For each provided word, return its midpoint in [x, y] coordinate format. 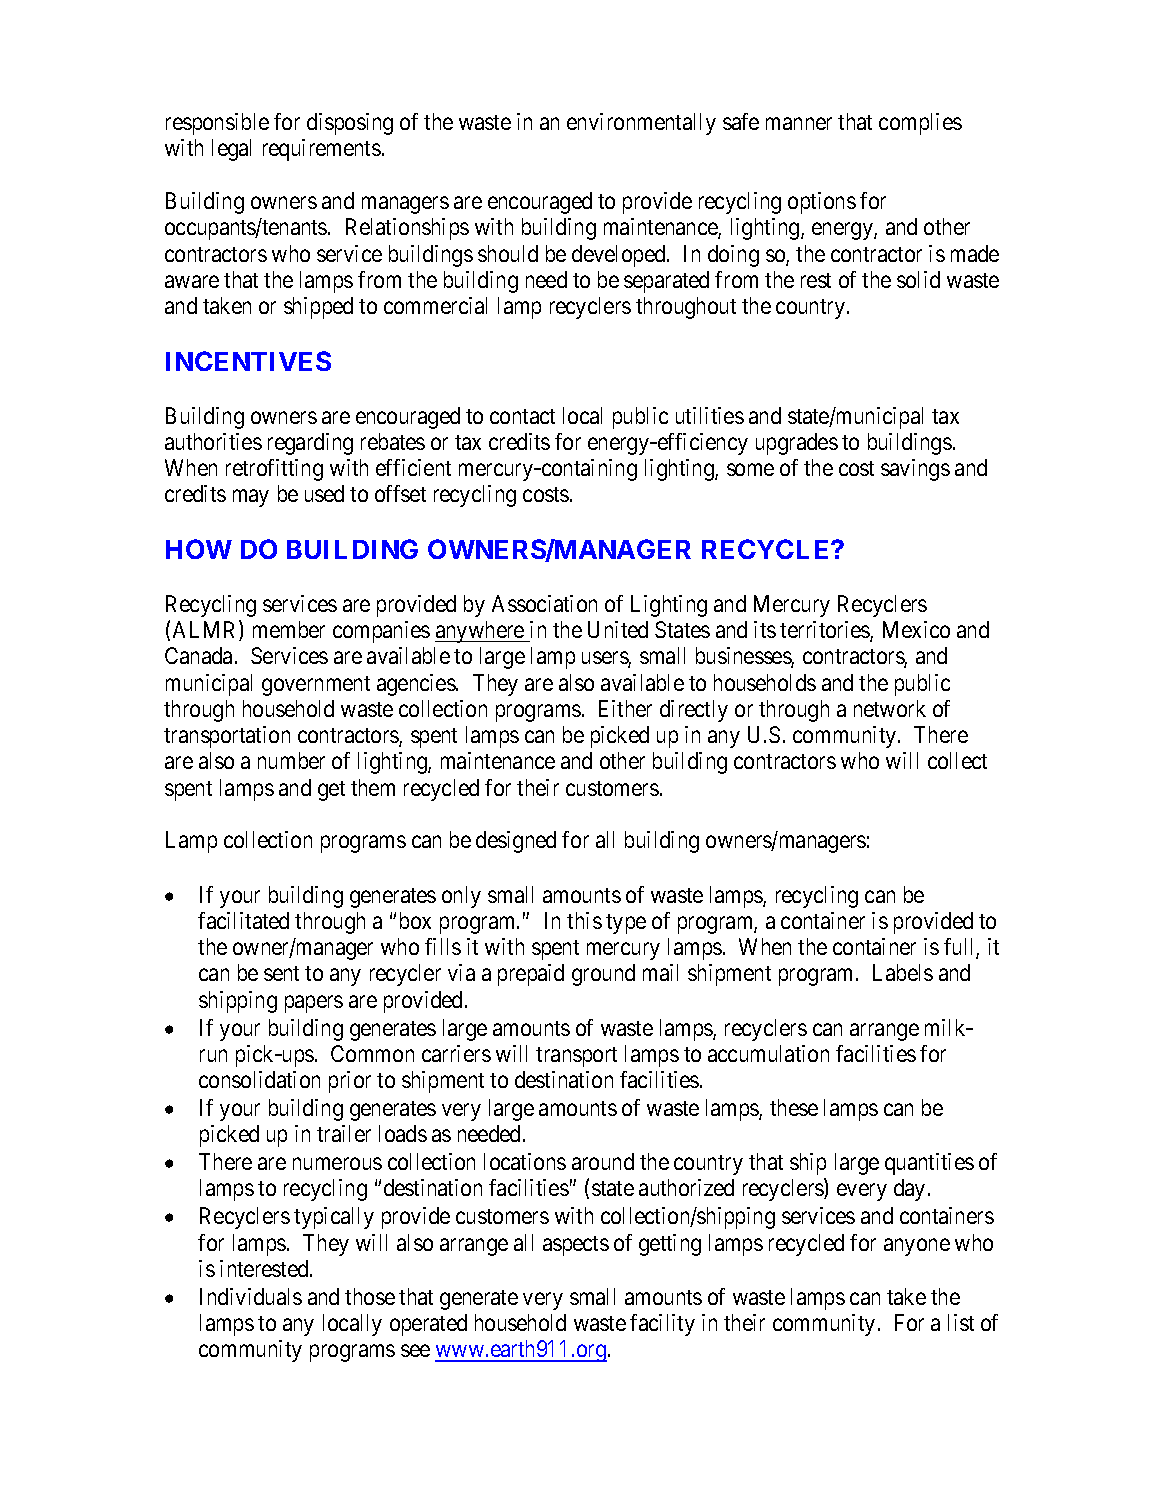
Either [625, 708]
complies [920, 124]
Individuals [251, 1296]
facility [662, 1325]
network [890, 708]
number [291, 760]
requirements [322, 150]
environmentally [641, 124]
